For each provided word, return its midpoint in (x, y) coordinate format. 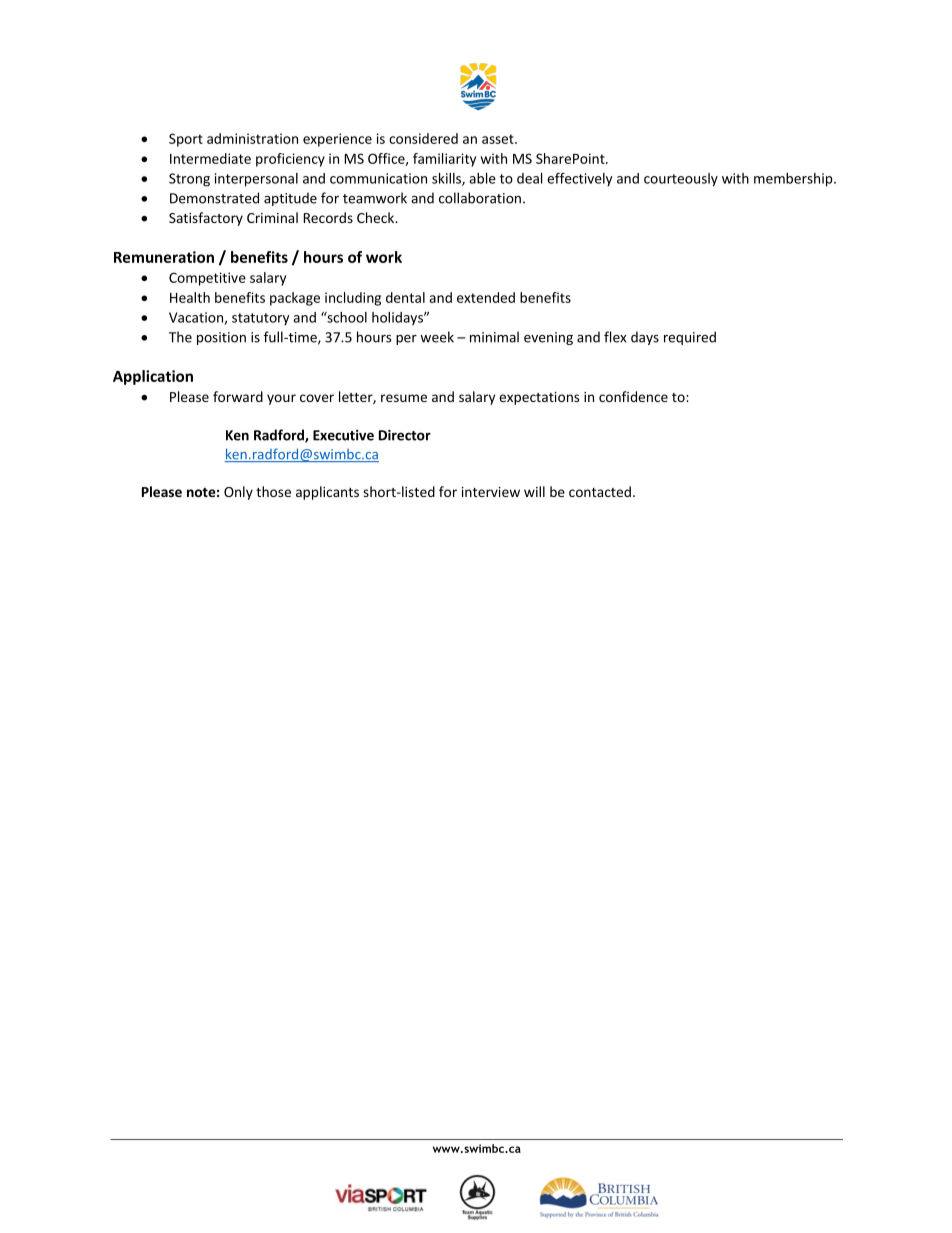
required (690, 338)
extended (486, 297)
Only (238, 493)
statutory (261, 319)
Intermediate (210, 158)
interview (490, 492)
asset (499, 139)
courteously (681, 180)
